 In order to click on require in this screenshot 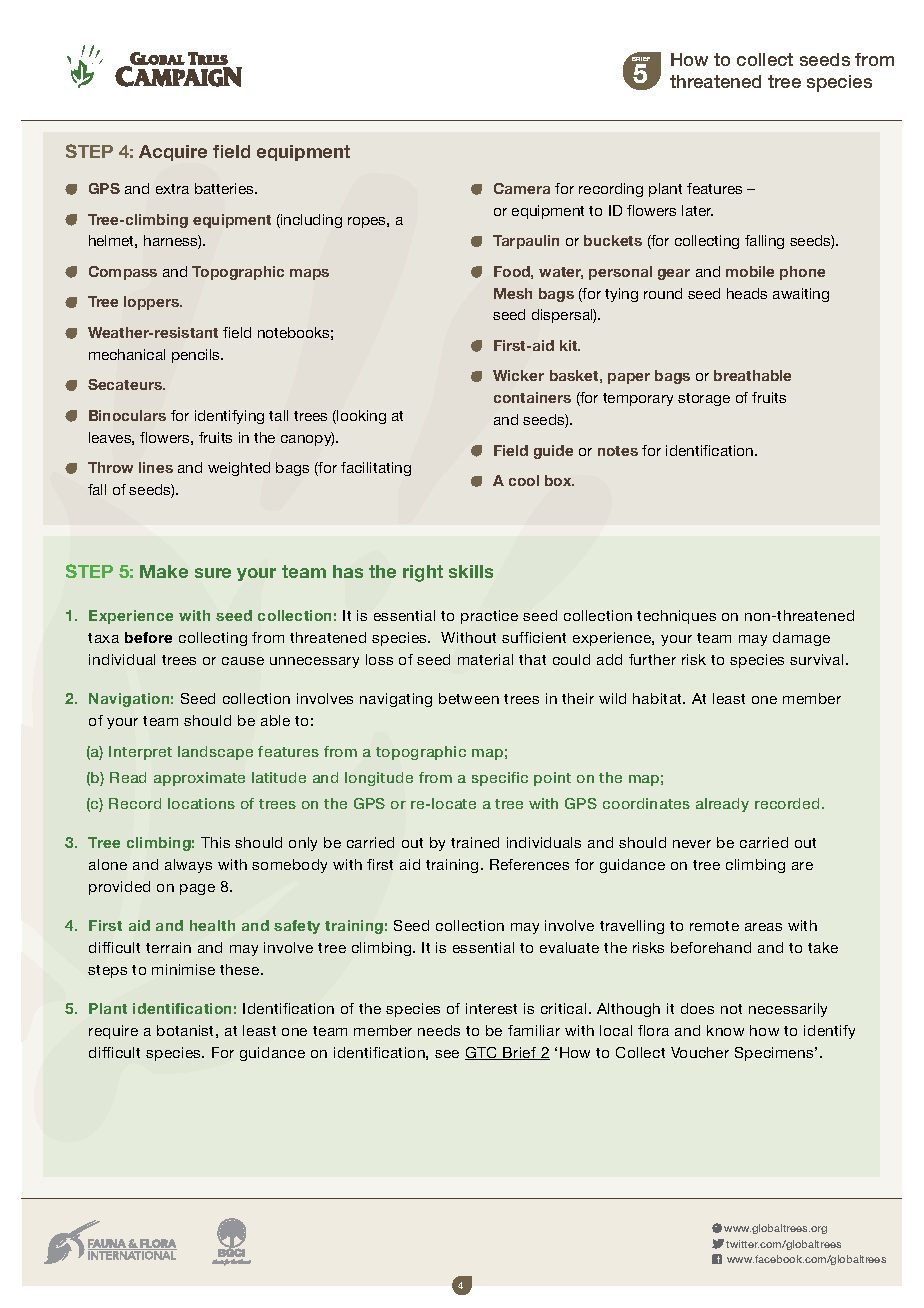, I will do `click(113, 1032)`.
